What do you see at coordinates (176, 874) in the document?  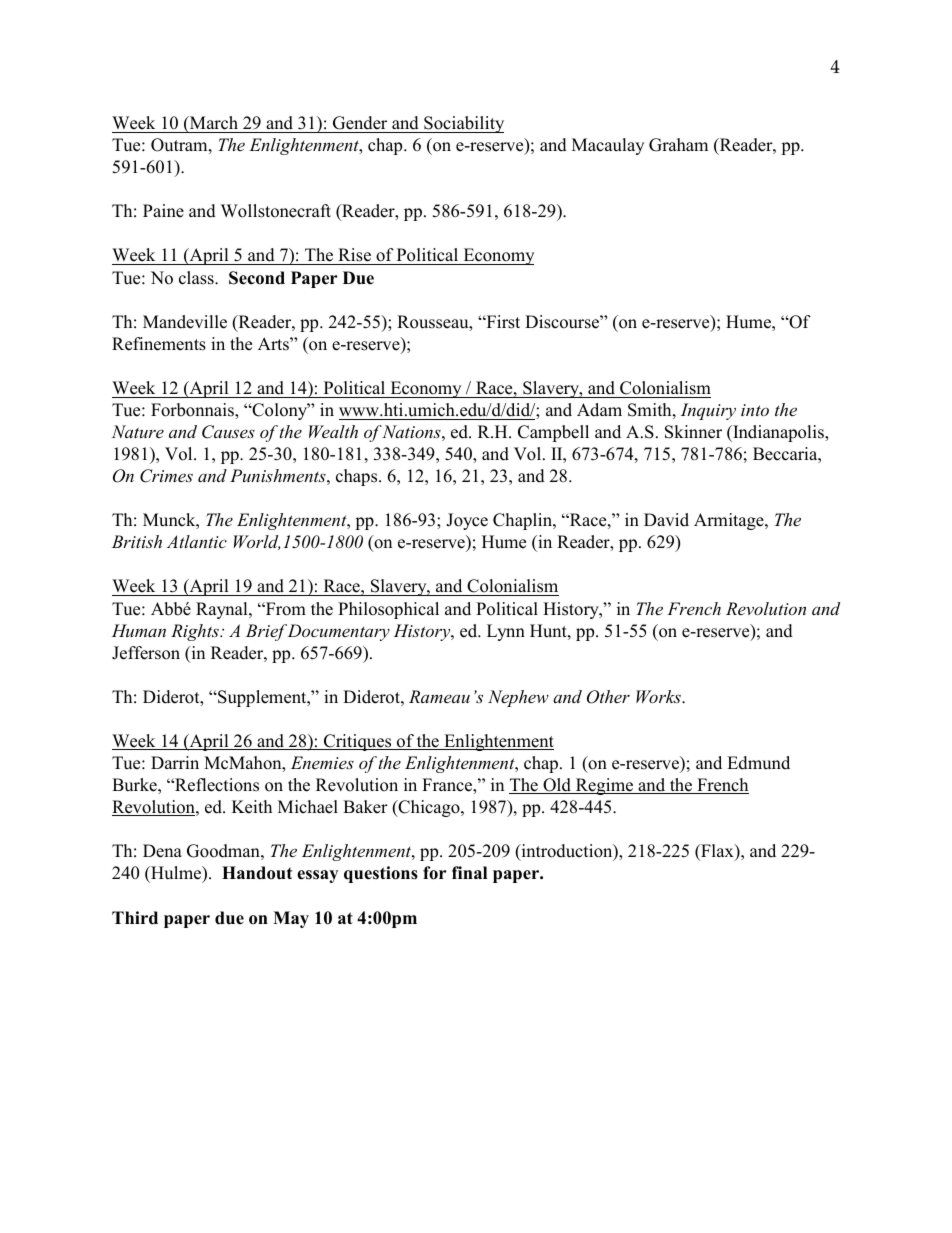 I see `Hulme` at bounding box center [176, 874].
